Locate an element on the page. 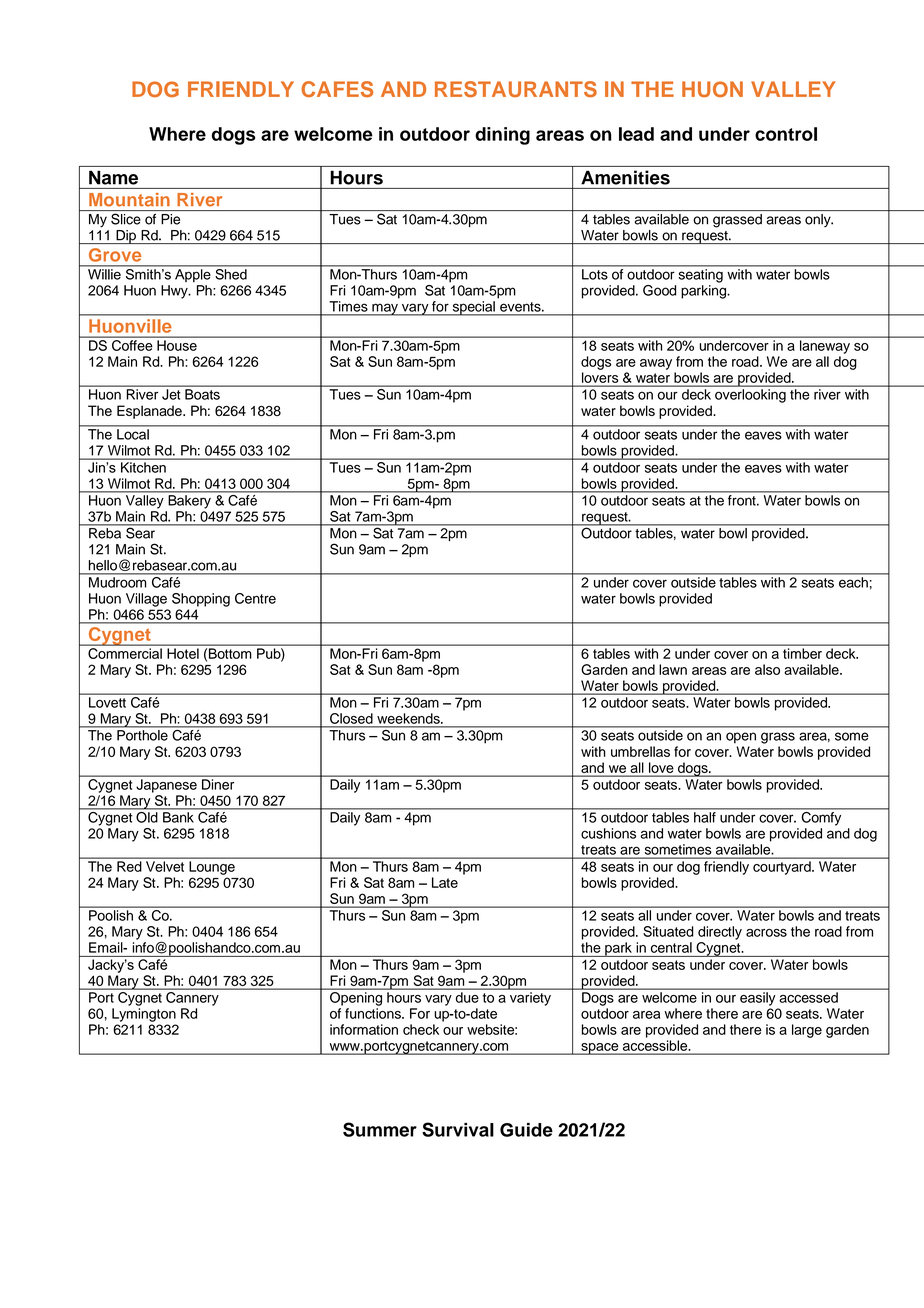  control is located at coordinates (786, 134).
